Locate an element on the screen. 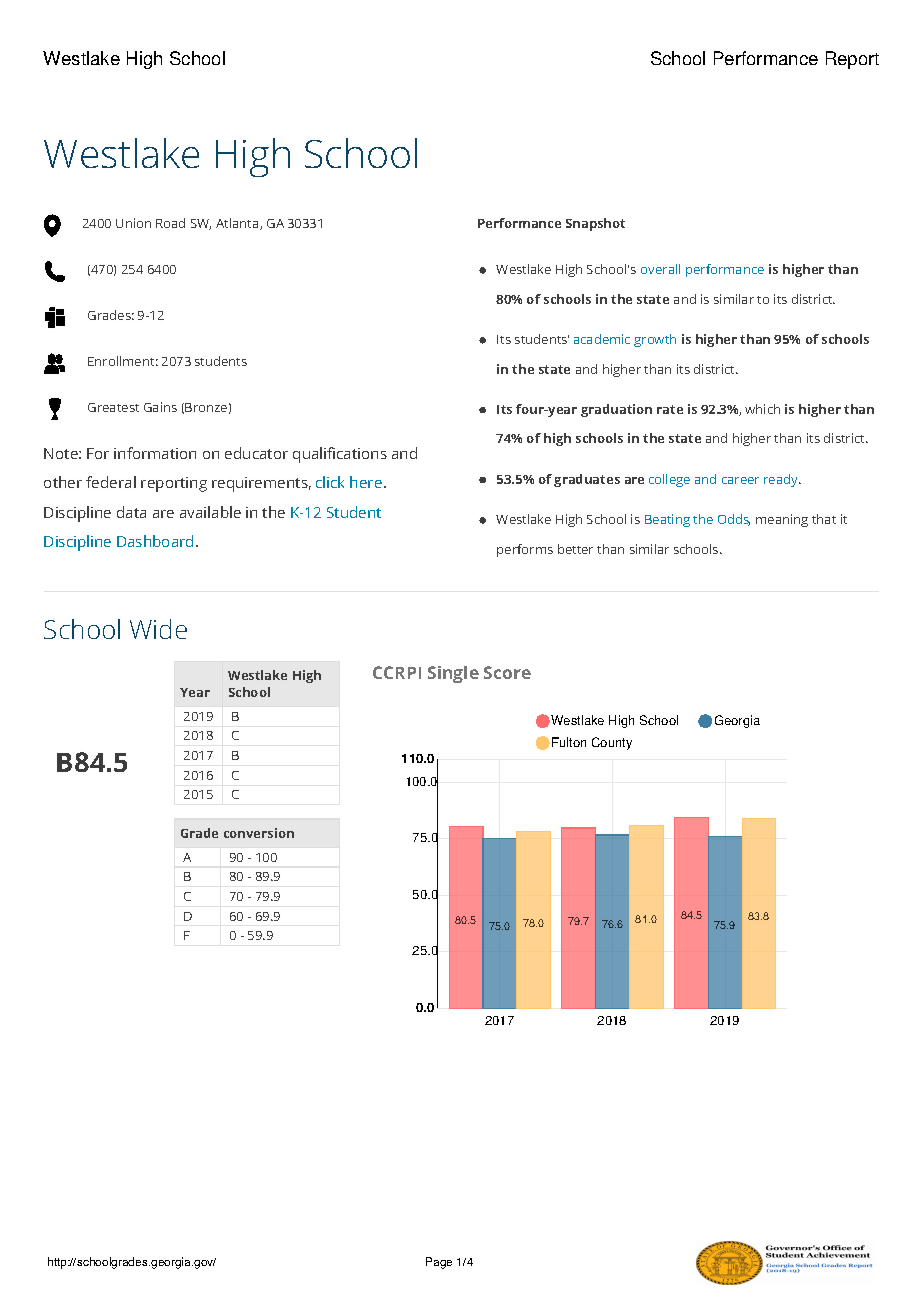  which is located at coordinates (762, 409).
